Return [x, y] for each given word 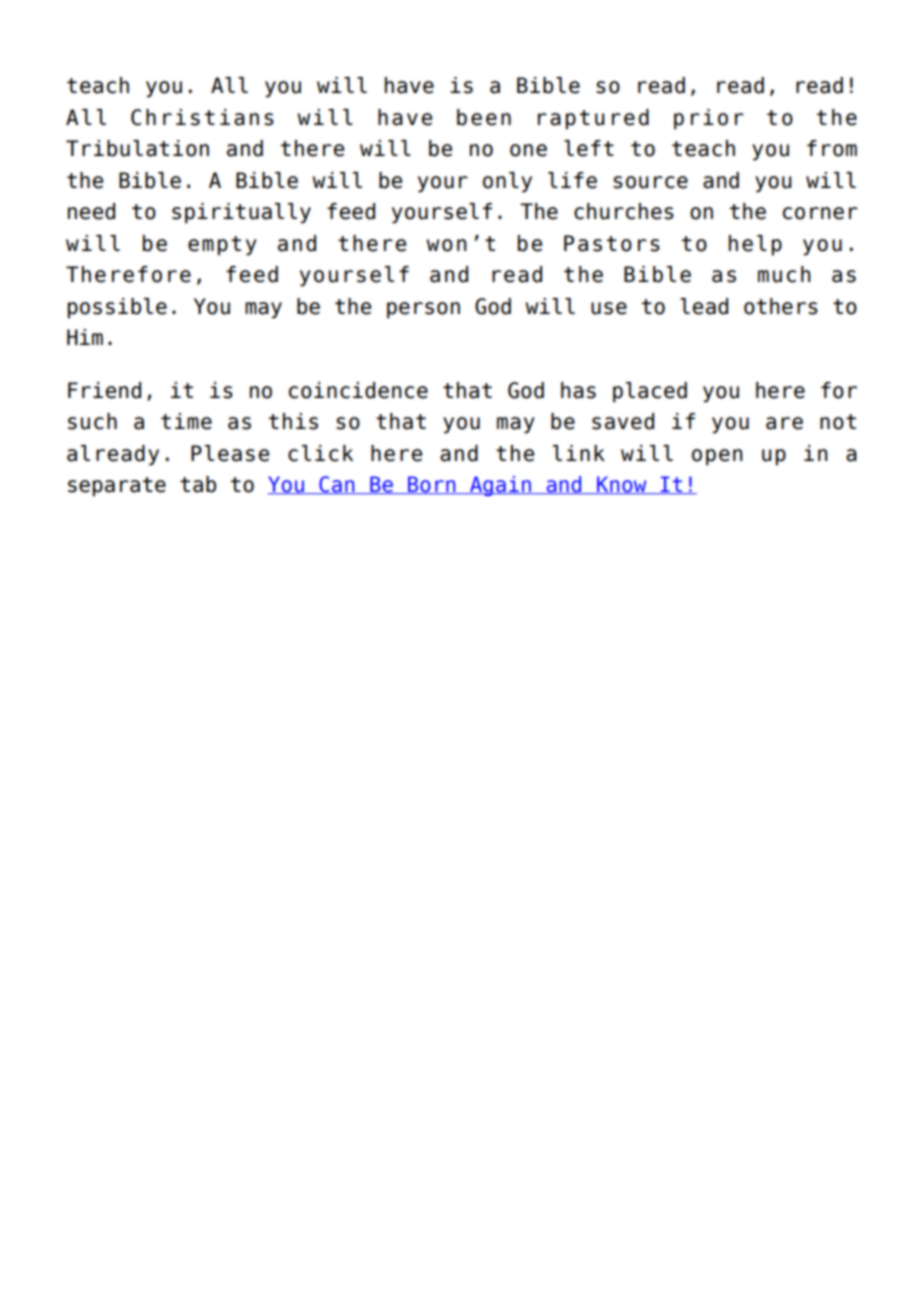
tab [198, 484]
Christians [202, 117]
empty [222, 246]
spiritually [241, 213]
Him [85, 337]
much [784, 274]
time [186, 421]
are [784, 423]
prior [709, 119]
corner [820, 213]
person [423, 310]
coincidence [358, 390]
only [507, 182]
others [781, 306]
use [609, 308]
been [484, 117]
